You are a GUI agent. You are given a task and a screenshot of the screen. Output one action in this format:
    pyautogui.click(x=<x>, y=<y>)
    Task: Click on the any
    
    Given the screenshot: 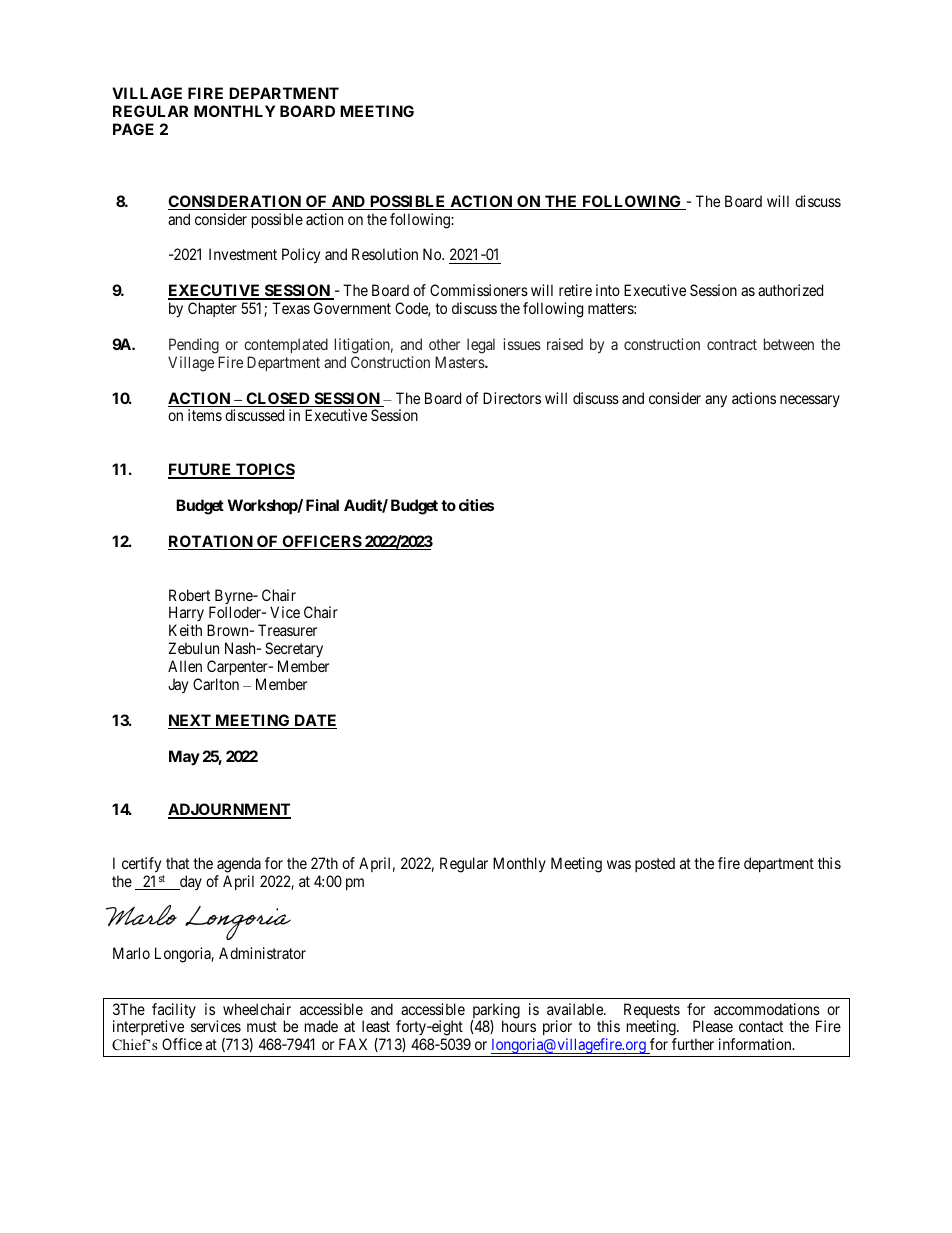 What is the action you would take?
    pyautogui.click(x=716, y=401)
